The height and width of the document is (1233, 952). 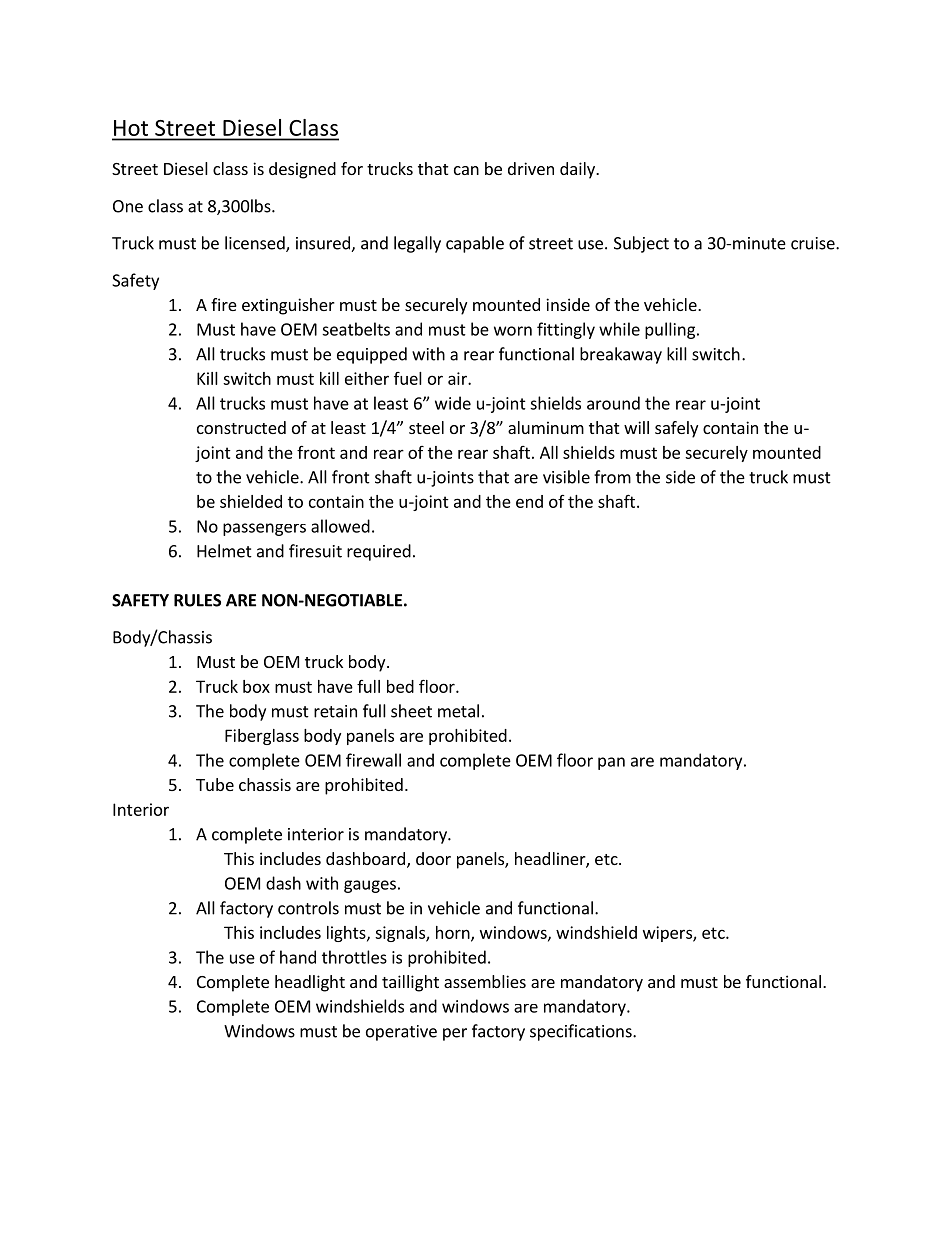 What do you see at coordinates (310, 983) in the document?
I see `headlight` at bounding box center [310, 983].
